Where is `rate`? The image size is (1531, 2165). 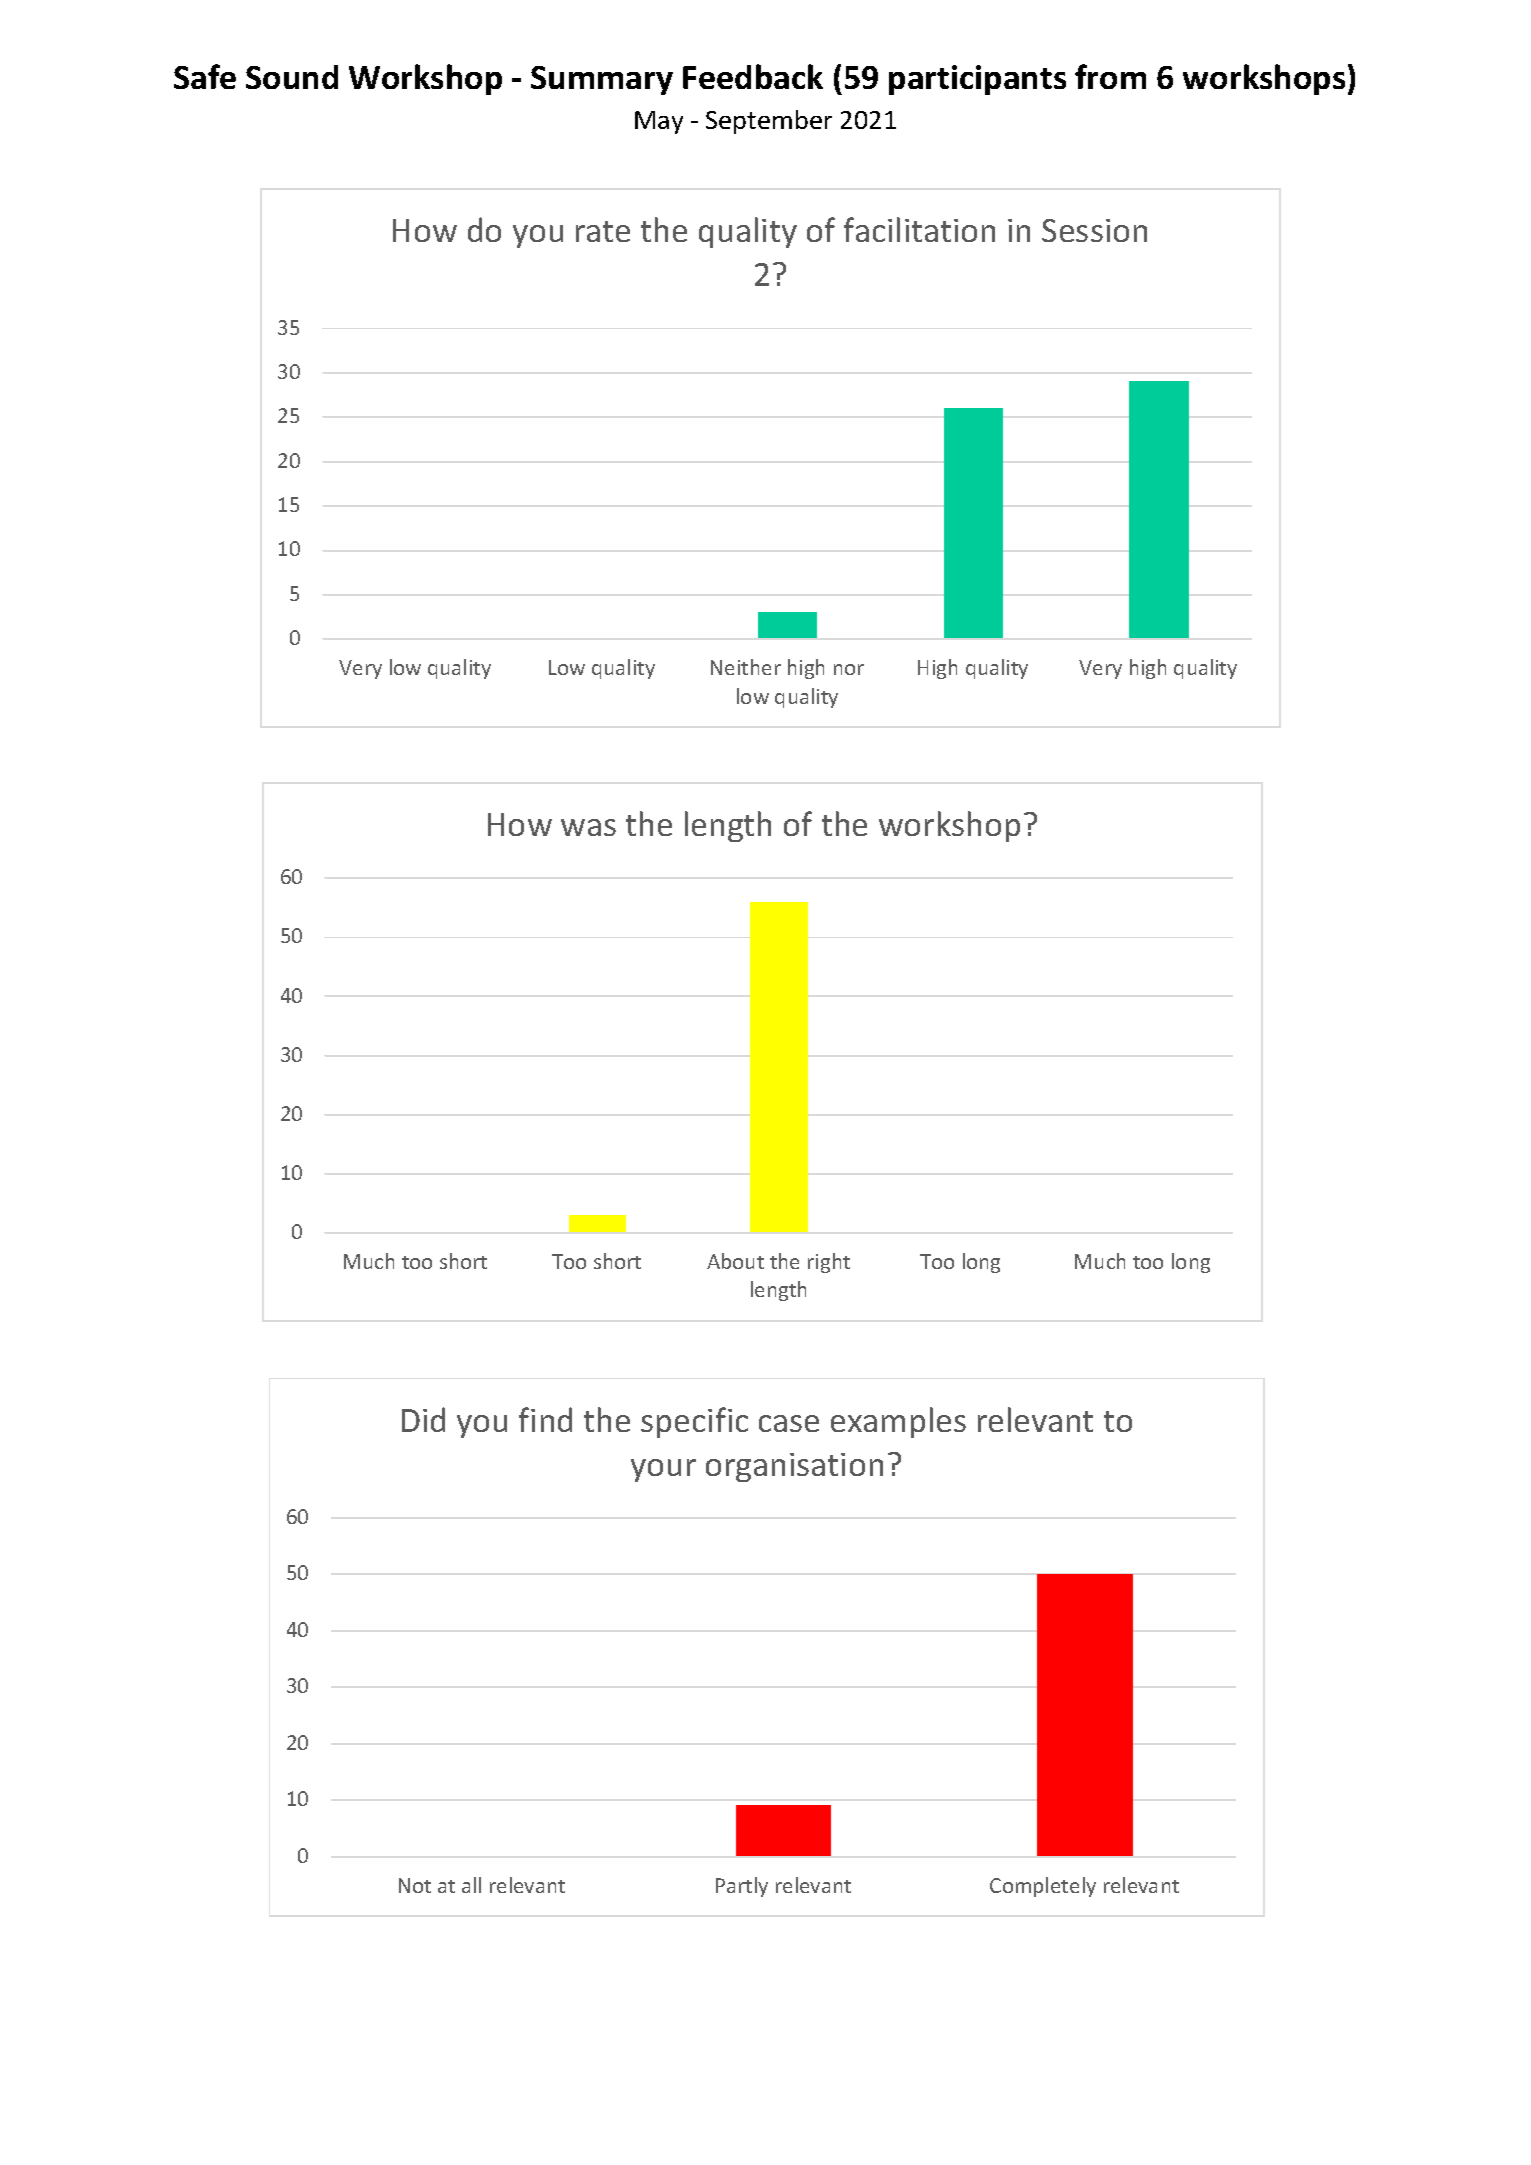 rate is located at coordinates (603, 231).
